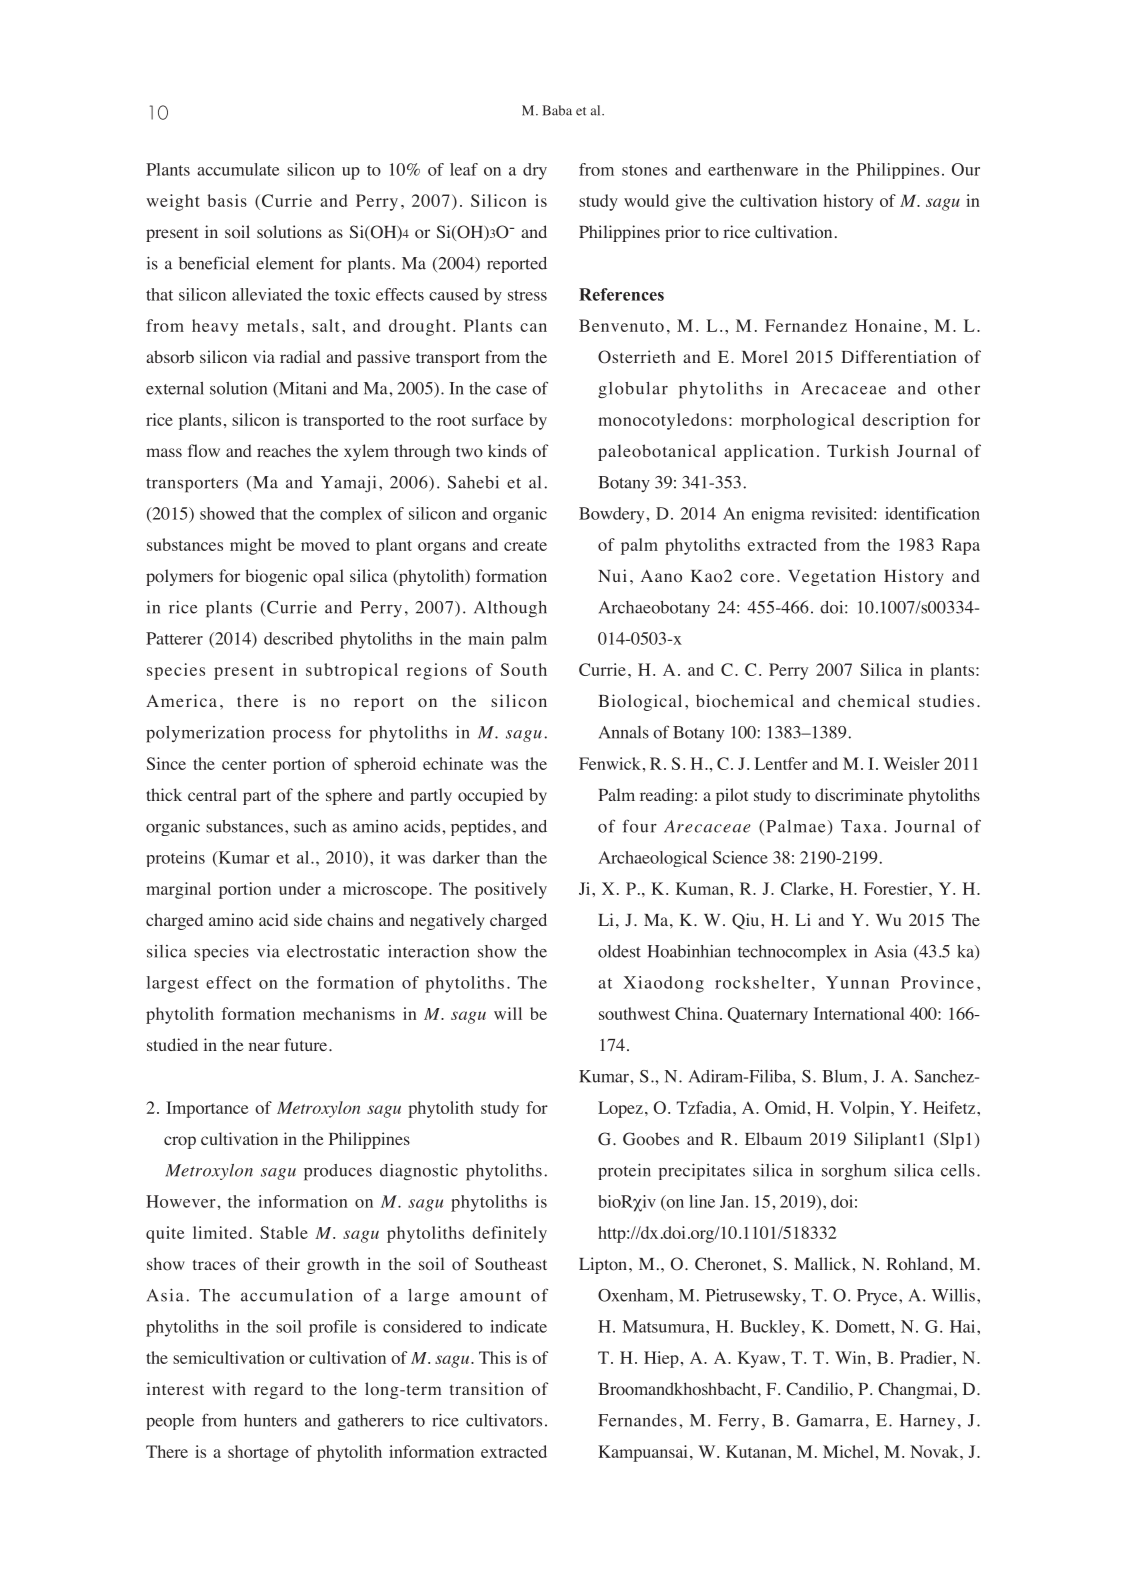 The height and width of the image is (1580, 1126). What do you see at coordinates (264, 1046) in the image?
I see `near` at bounding box center [264, 1046].
